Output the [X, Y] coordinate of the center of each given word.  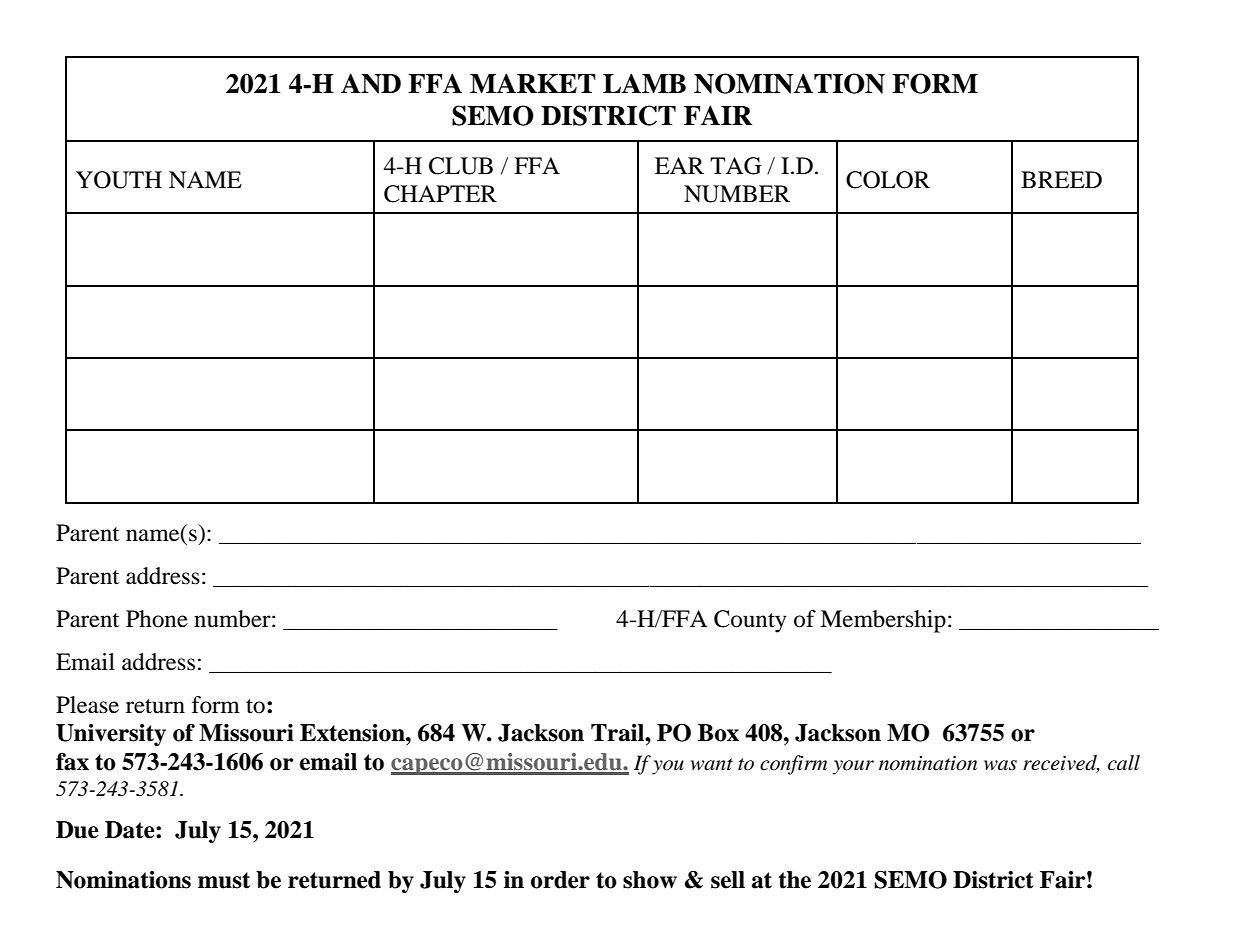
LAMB [644, 83]
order [560, 880]
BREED [1061, 179]
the [795, 880]
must [224, 880]
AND [371, 83]
